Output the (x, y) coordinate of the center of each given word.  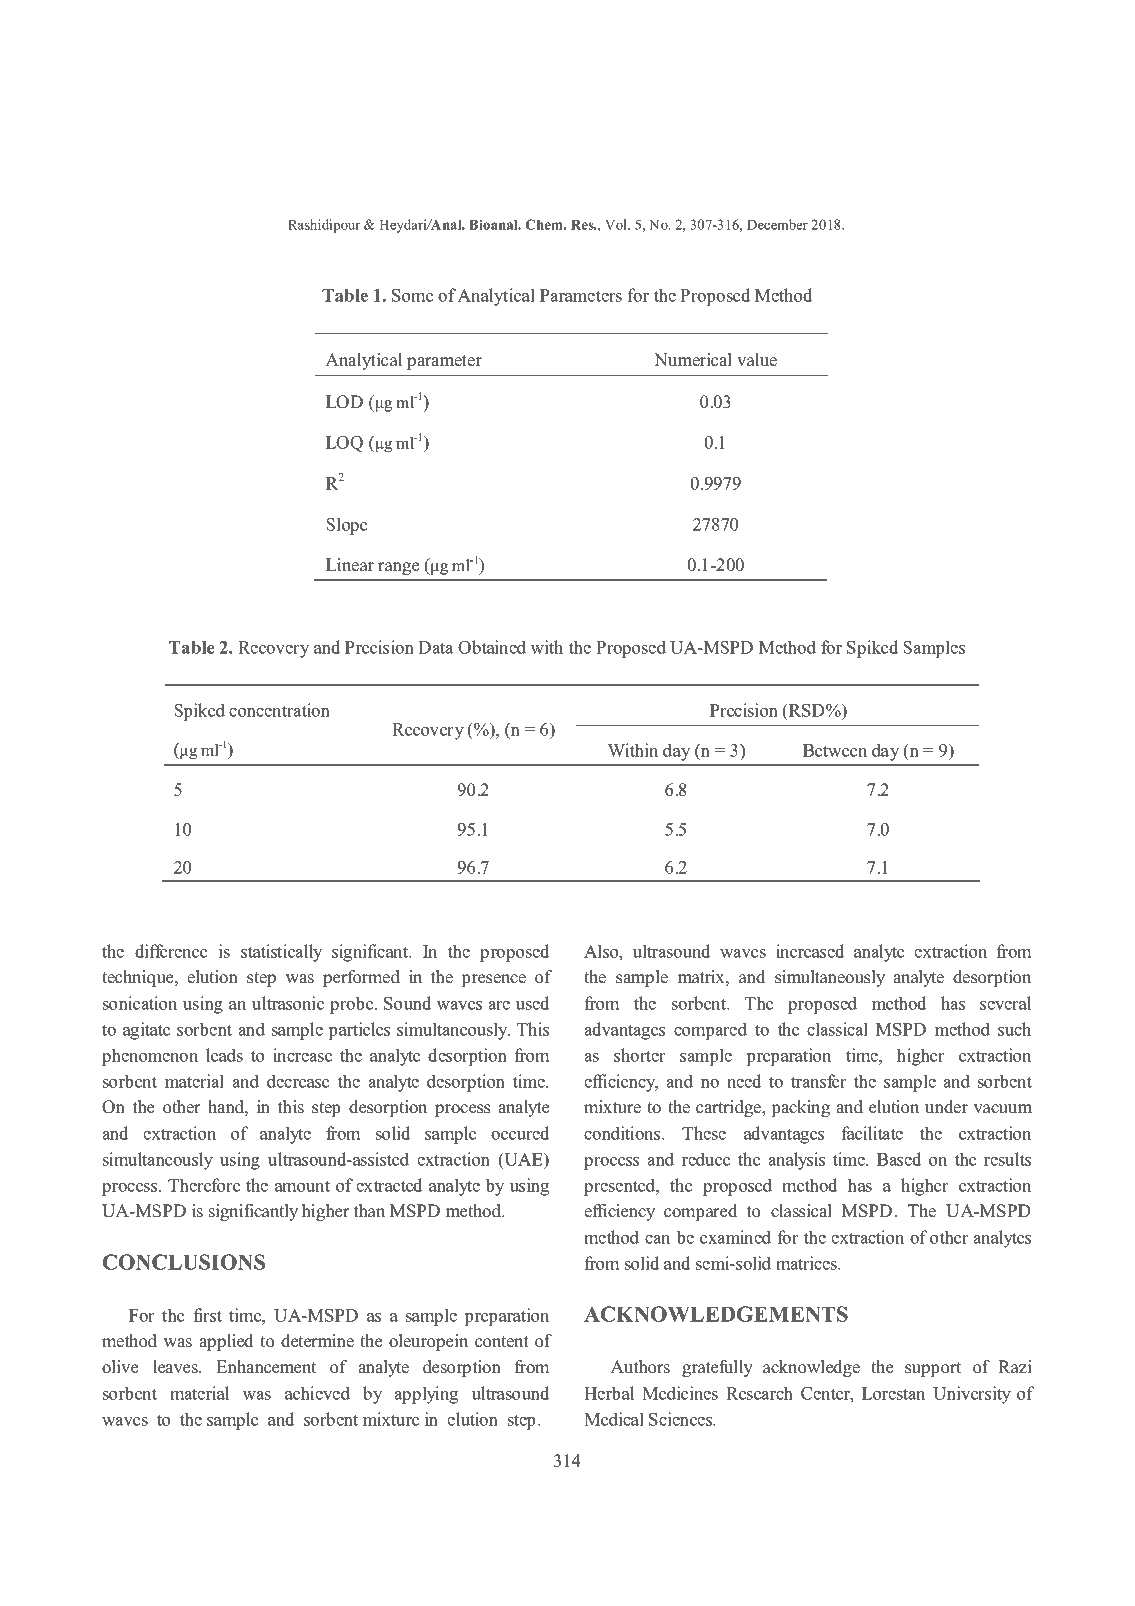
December (777, 224)
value (757, 360)
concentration (279, 710)
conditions (623, 1133)
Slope (346, 526)
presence (493, 980)
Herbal (609, 1393)
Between (835, 750)
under (946, 1107)
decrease (298, 1081)
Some (412, 295)
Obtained (492, 647)
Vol (617, 224)
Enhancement (266, 1367)
